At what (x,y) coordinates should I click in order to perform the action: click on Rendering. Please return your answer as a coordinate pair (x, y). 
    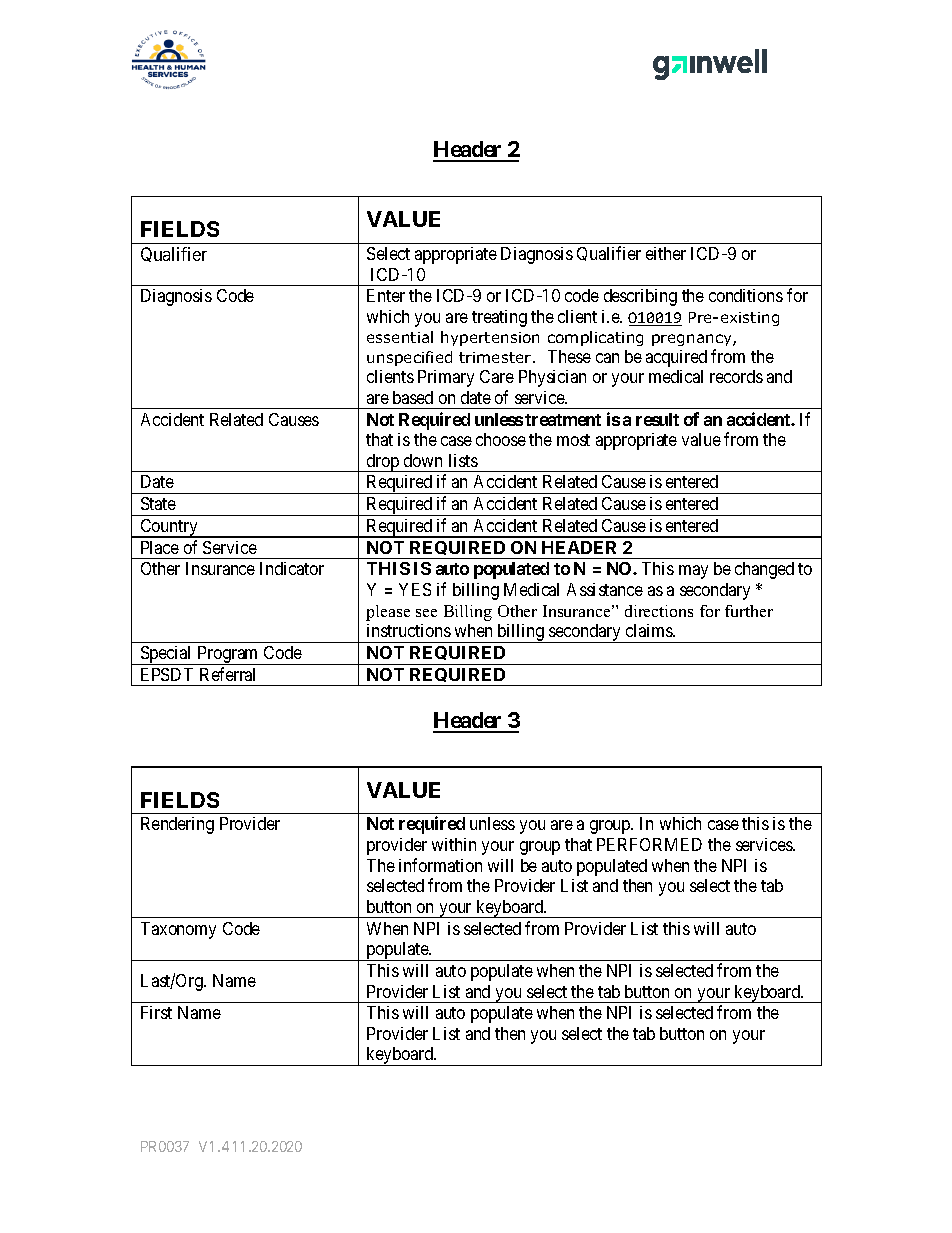
    Looking at the image, I should click on (177, 825).
